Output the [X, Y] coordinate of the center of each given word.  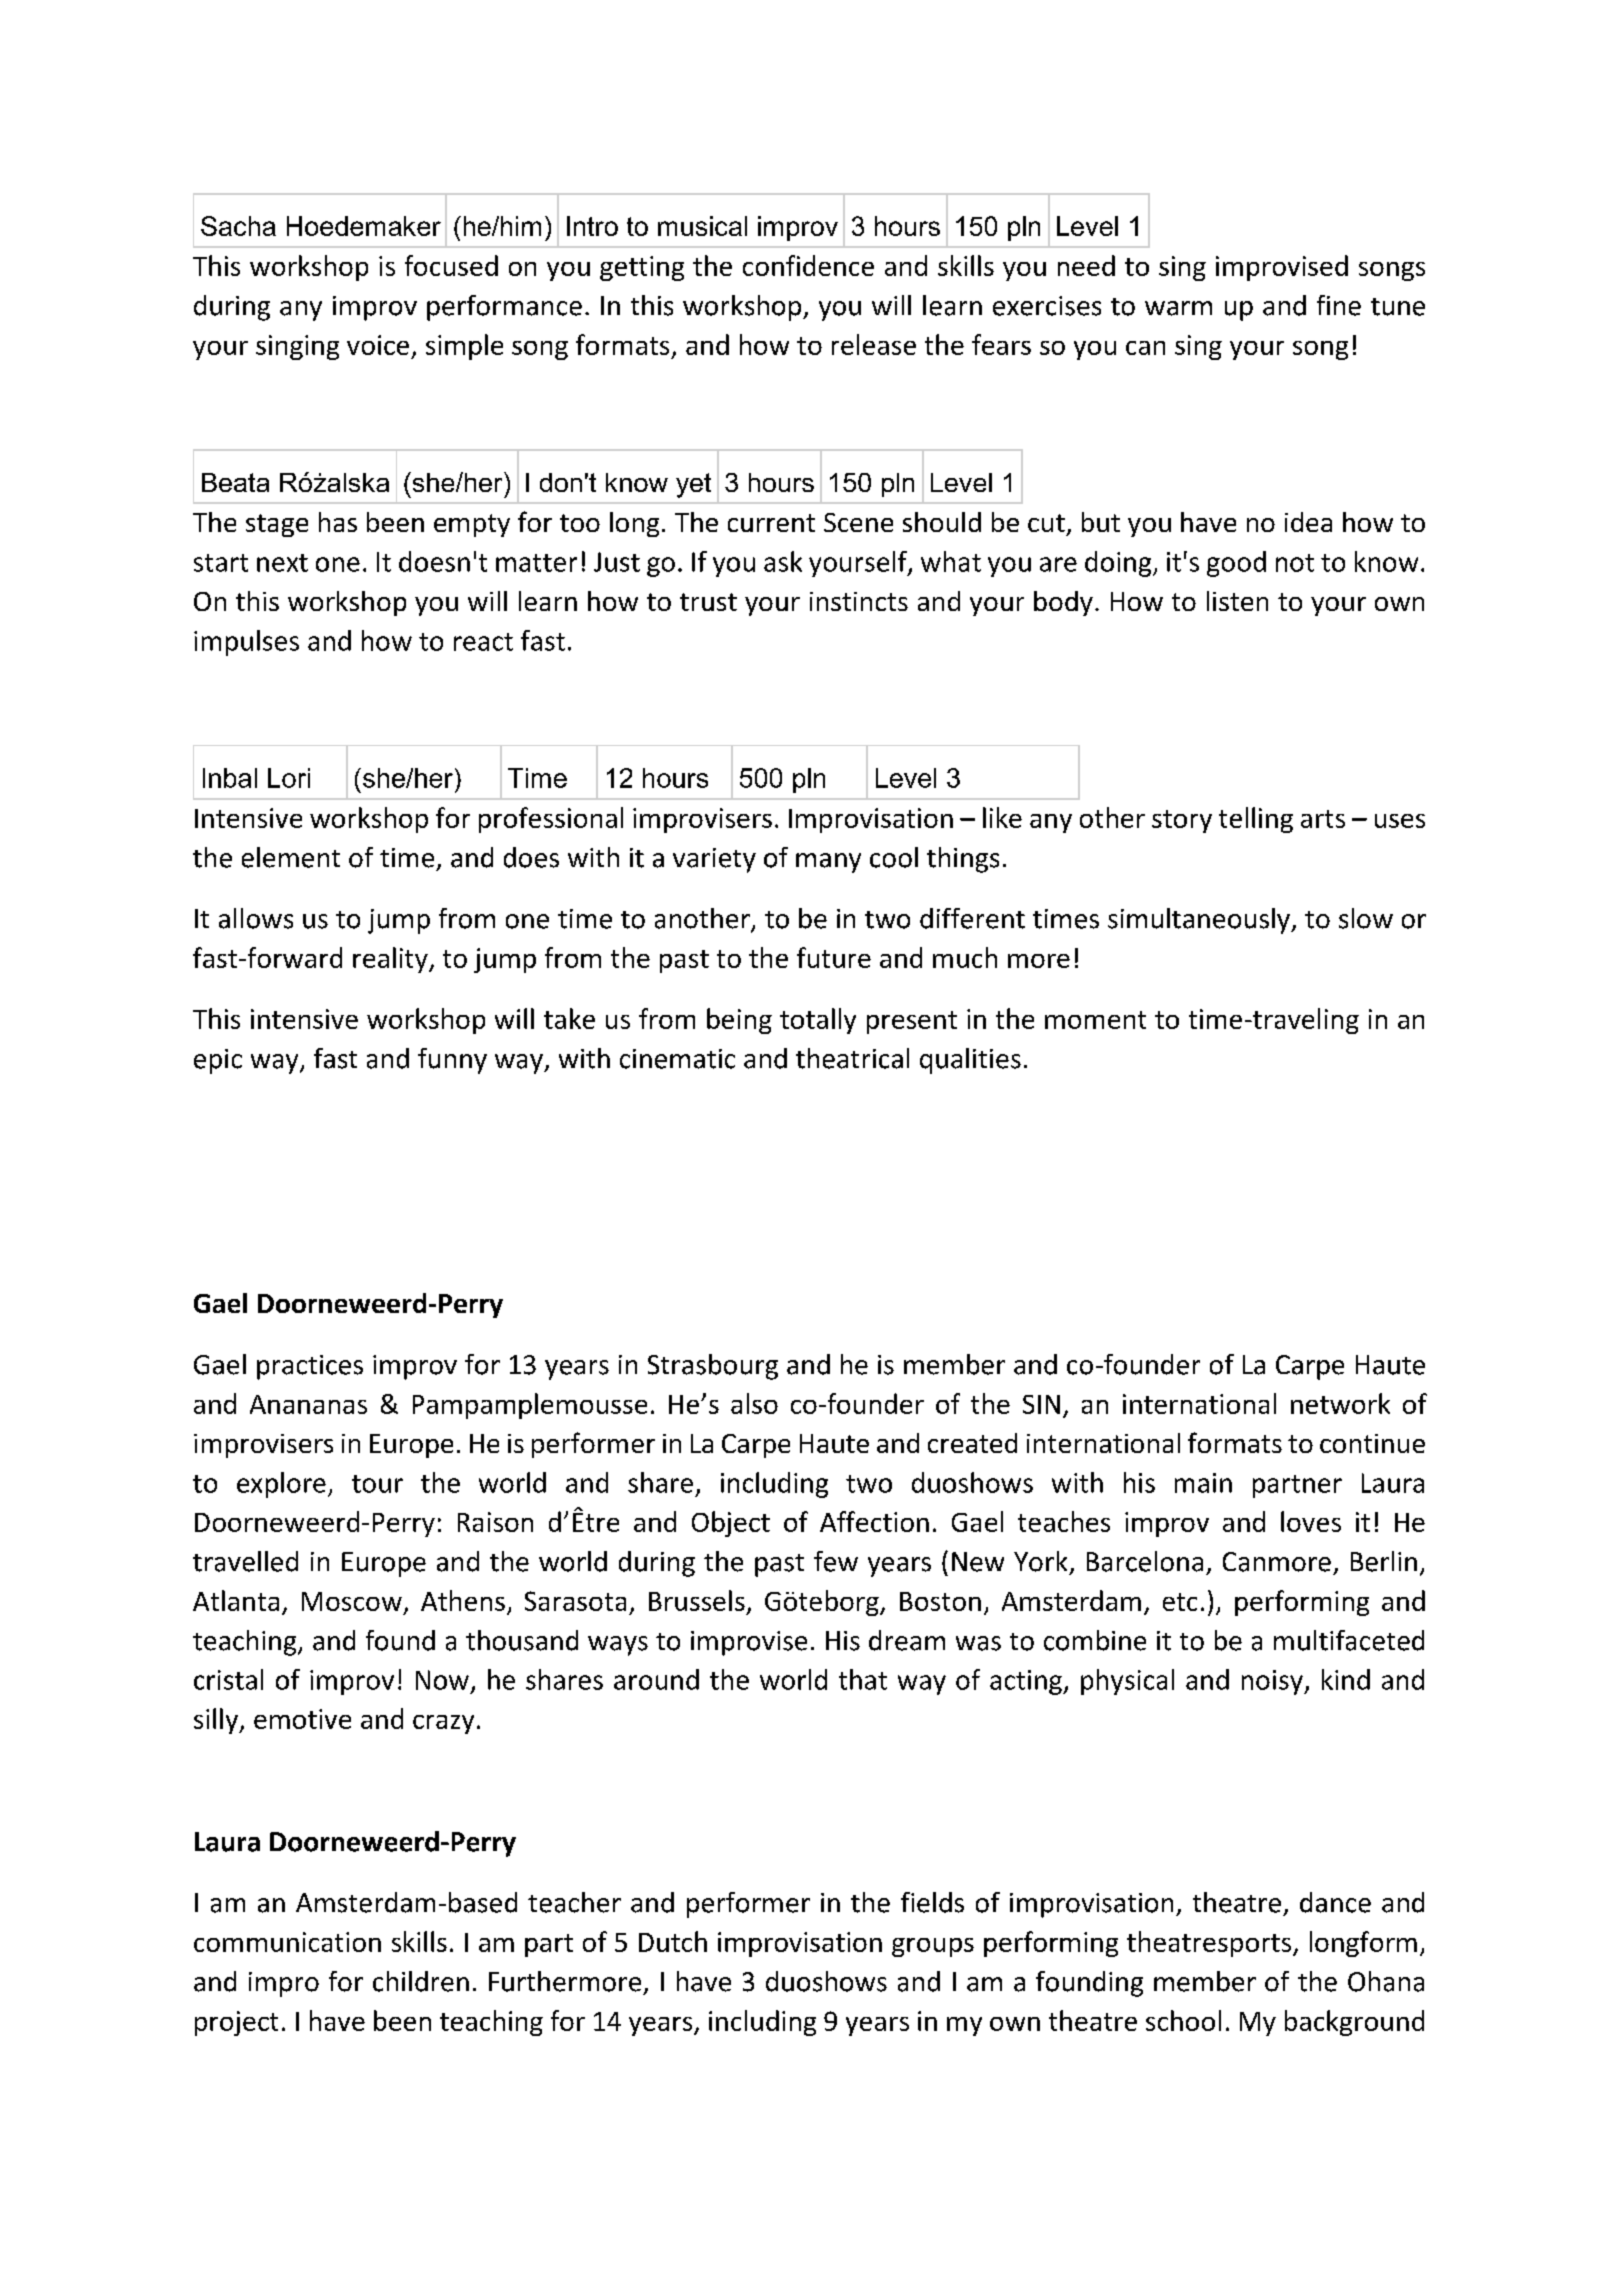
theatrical [852, 1058]
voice [378, 345]
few [836, 1561]
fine [1339, 305]
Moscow [352, 1601]
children [421, 1981]
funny [452, 1061]
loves [1311, 1521]
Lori [289, 778]
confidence [808, 265]
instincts [859, 601]
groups [933, 1947]
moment [1095, 1020]
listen [1237, 601]
